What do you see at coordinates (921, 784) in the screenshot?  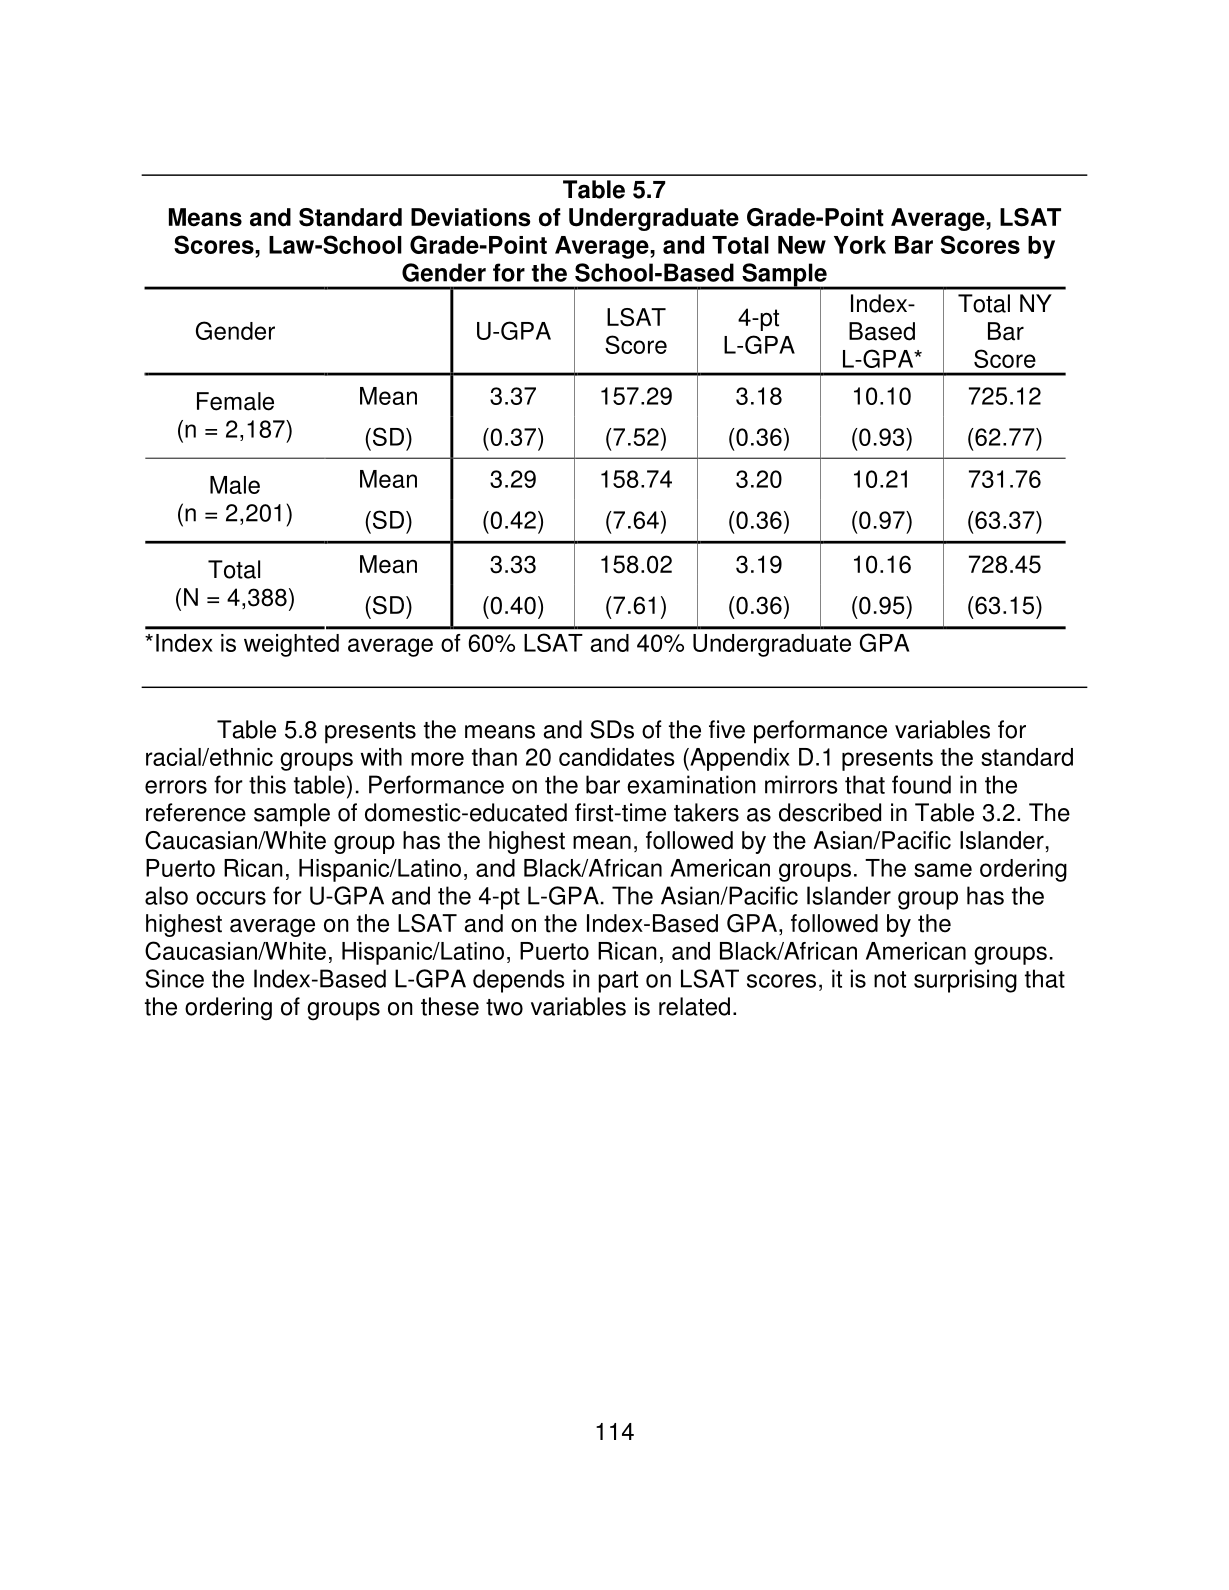 I see `found` at bounding box center [921, 784].
